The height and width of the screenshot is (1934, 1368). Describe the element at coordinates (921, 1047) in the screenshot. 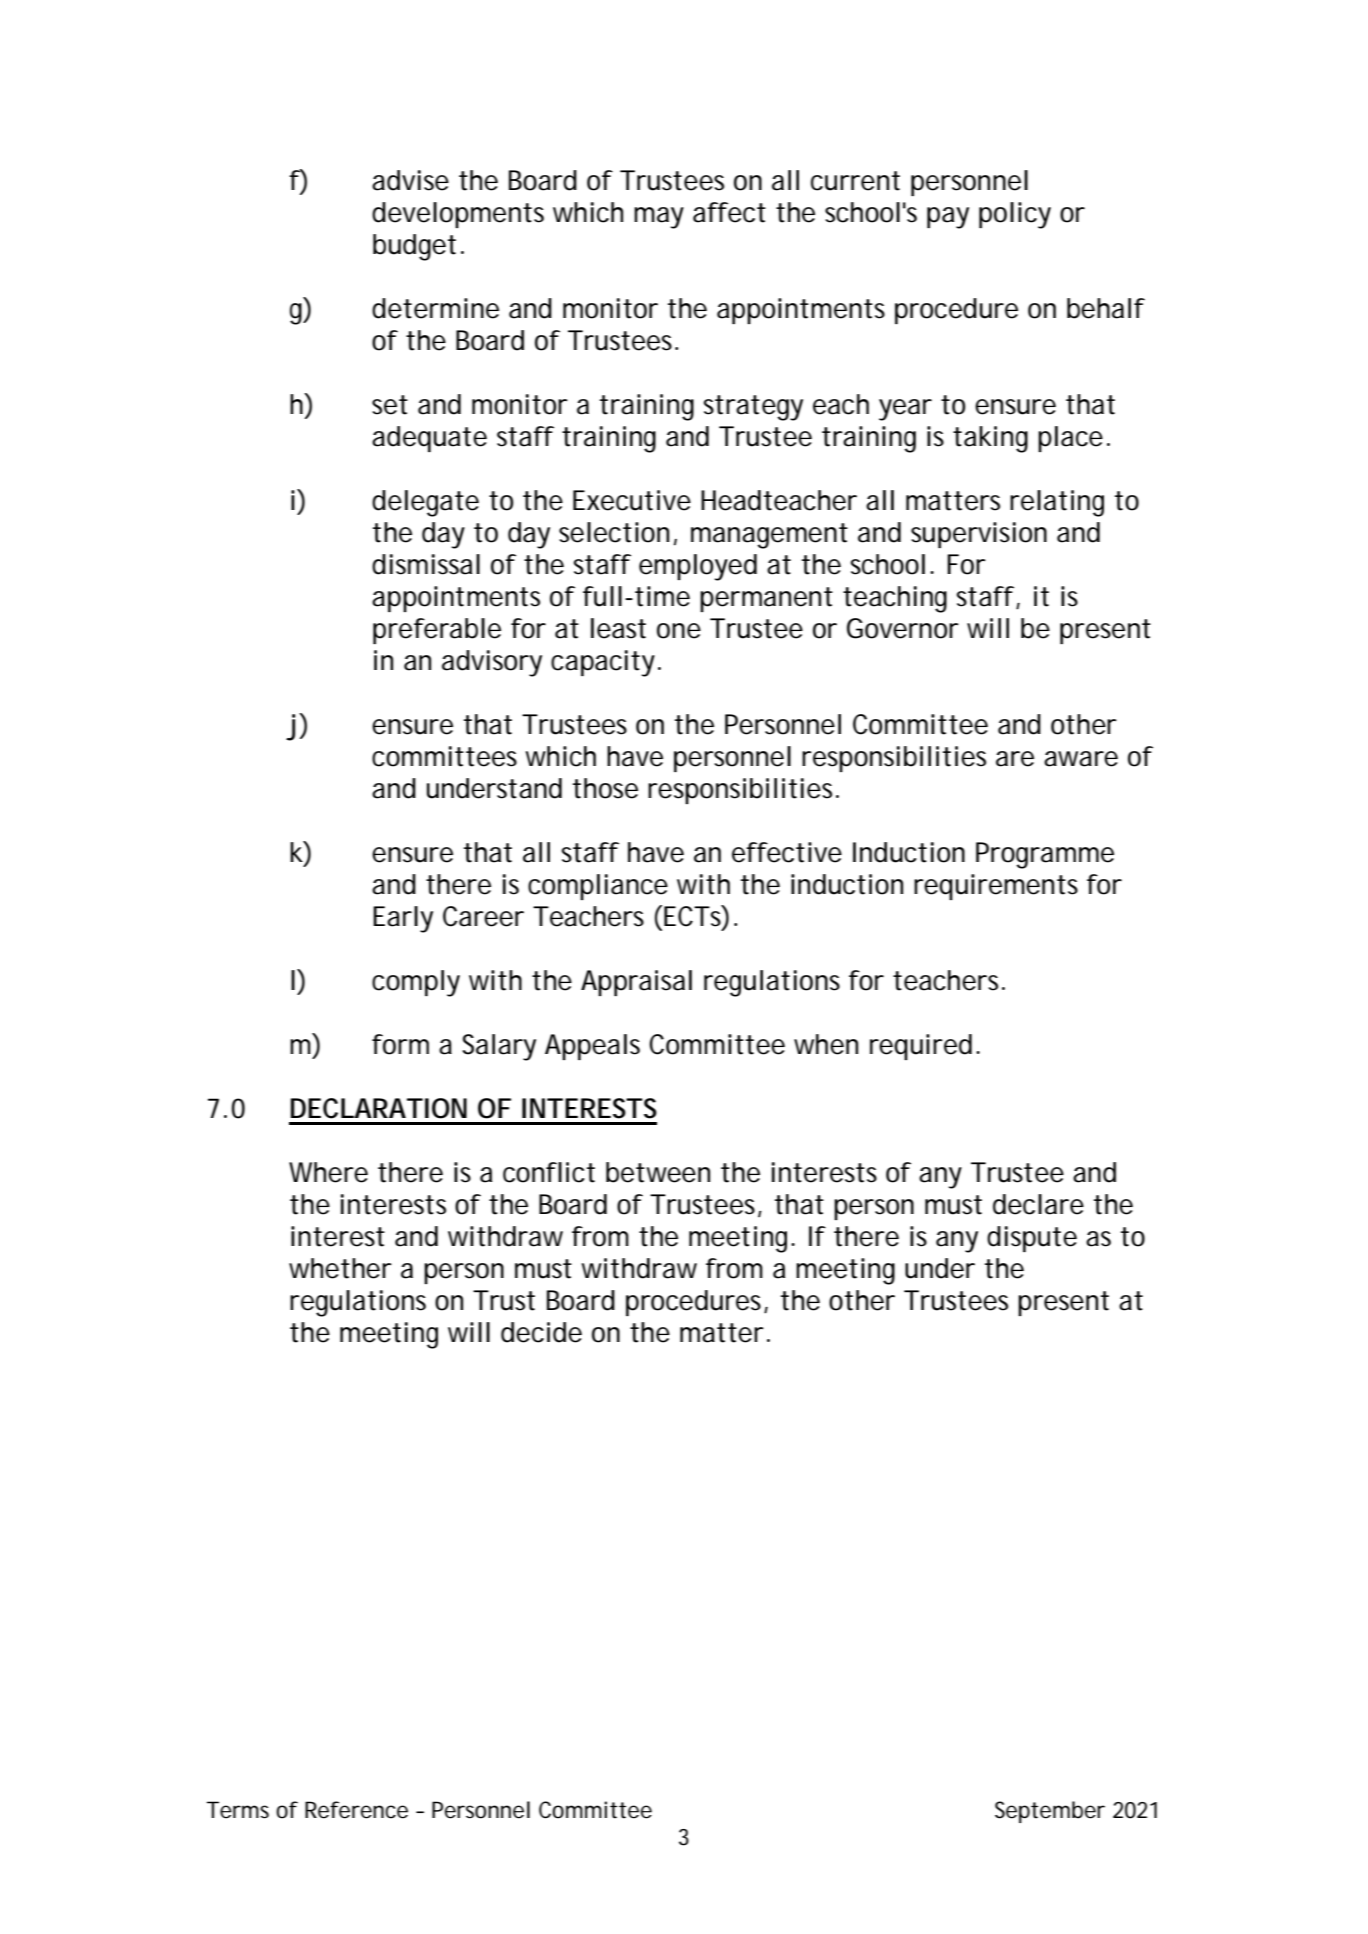

I see `required` at that location.
